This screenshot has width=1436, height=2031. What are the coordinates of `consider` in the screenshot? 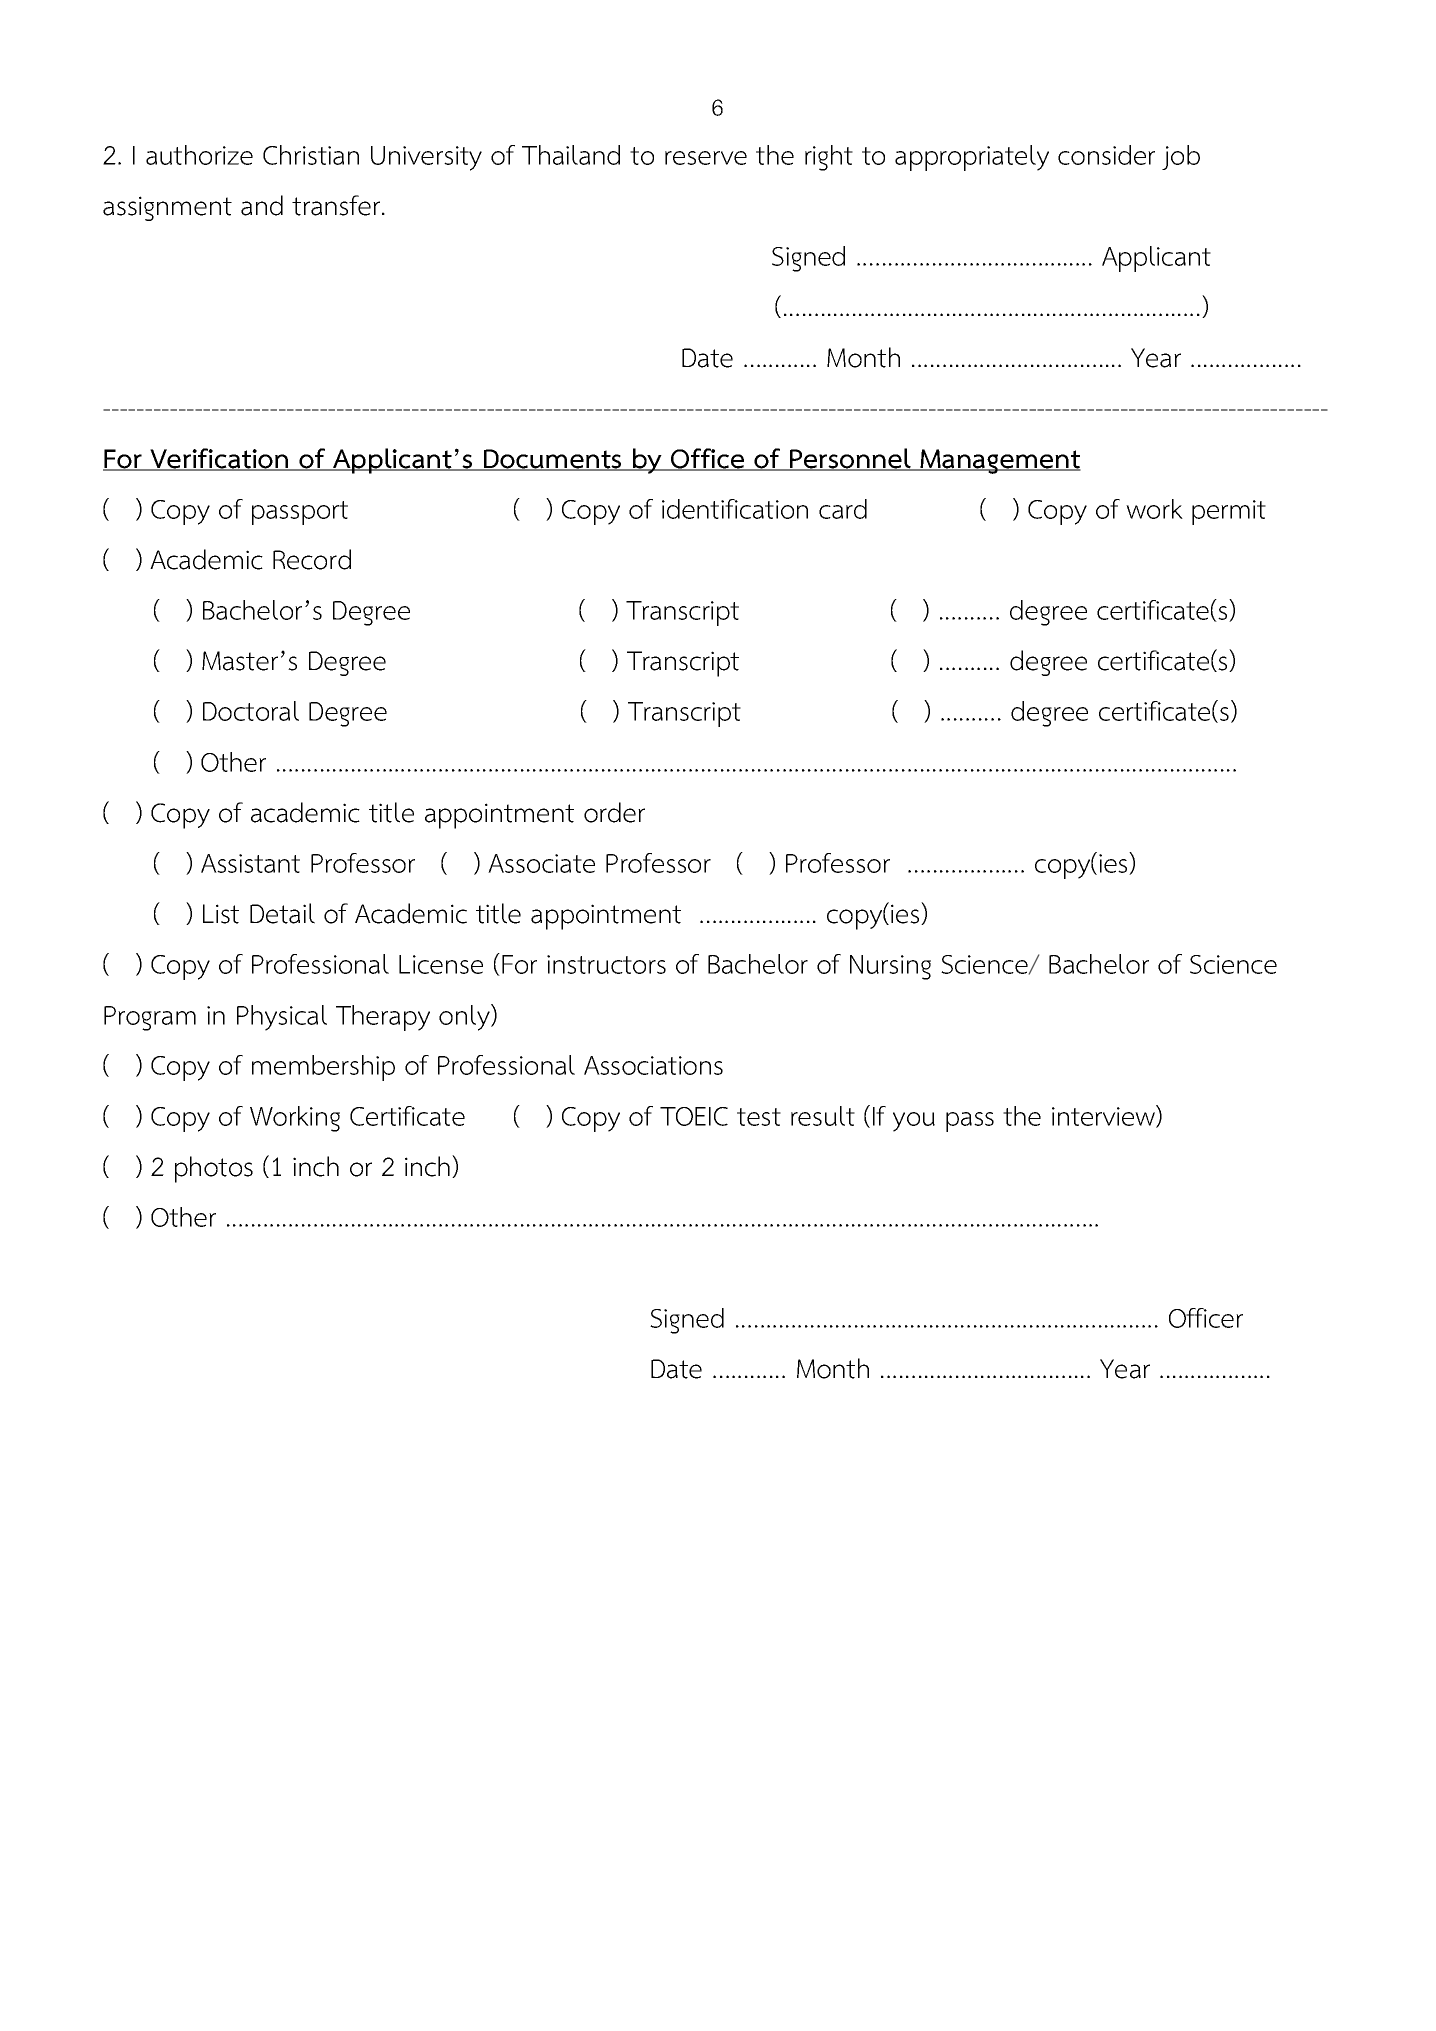 It's located at (1106, 155).
